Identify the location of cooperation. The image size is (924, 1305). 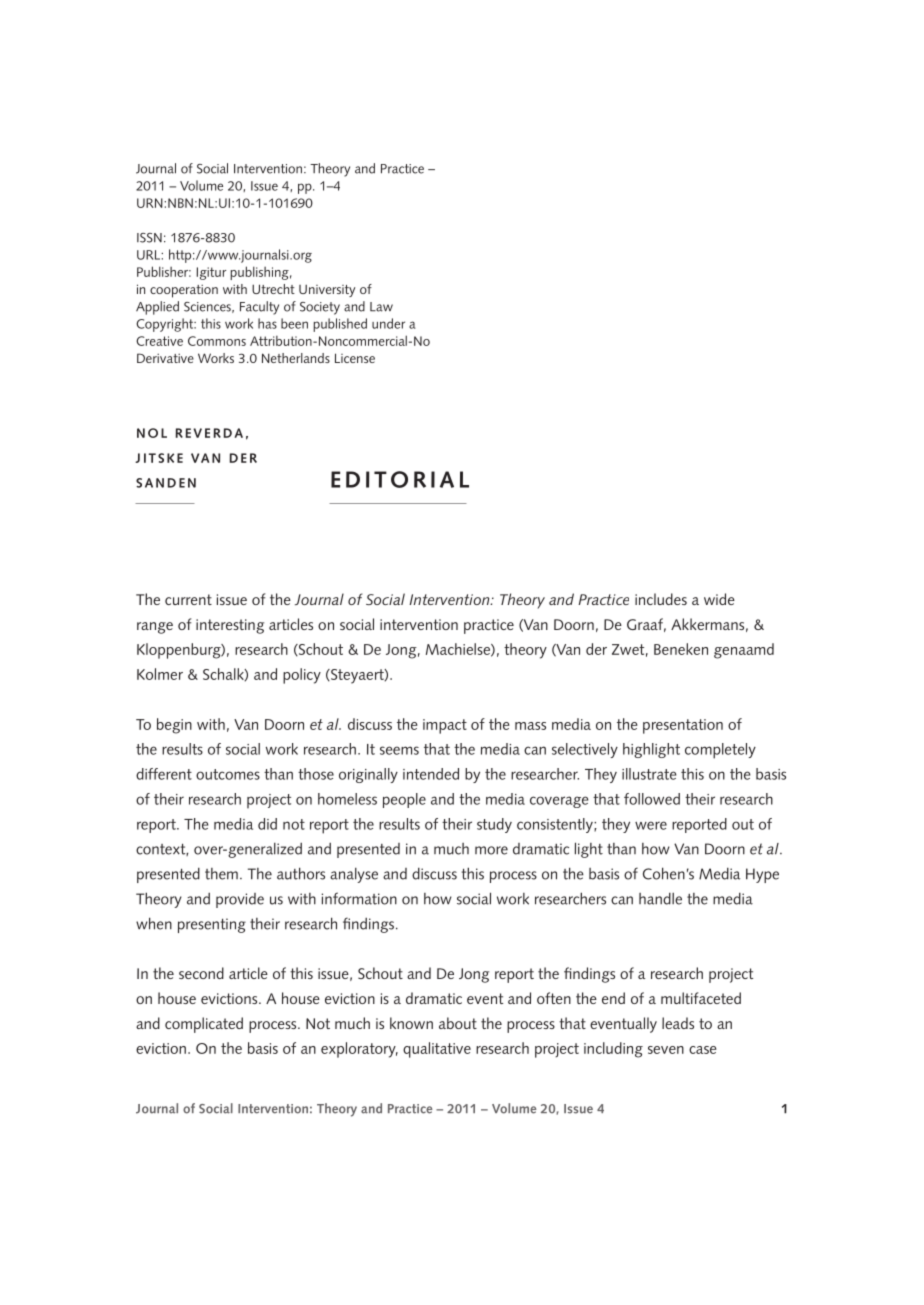
(184, 291).
